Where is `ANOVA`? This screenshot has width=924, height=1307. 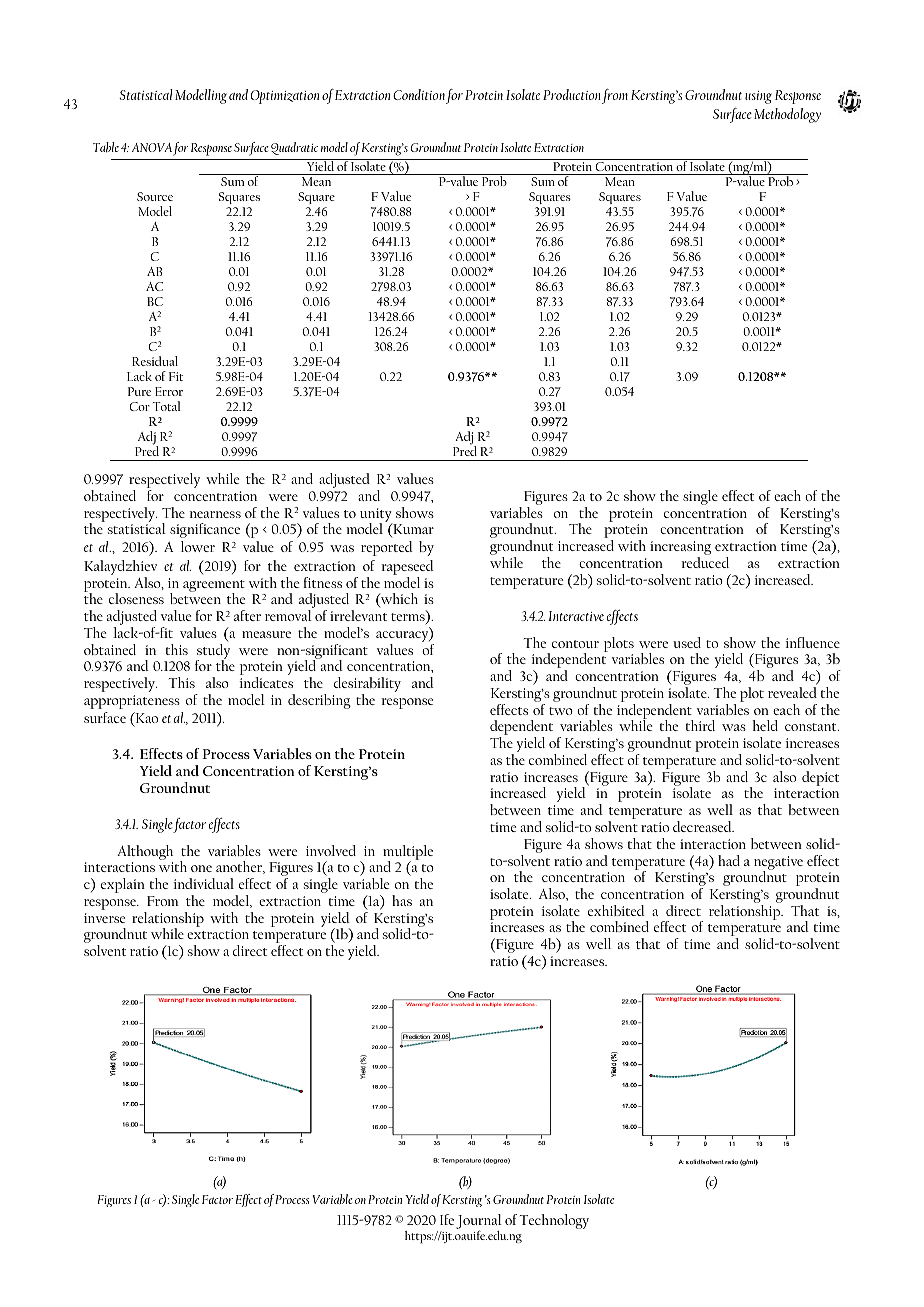 ANOVA is located at coordinates (152, 147).
